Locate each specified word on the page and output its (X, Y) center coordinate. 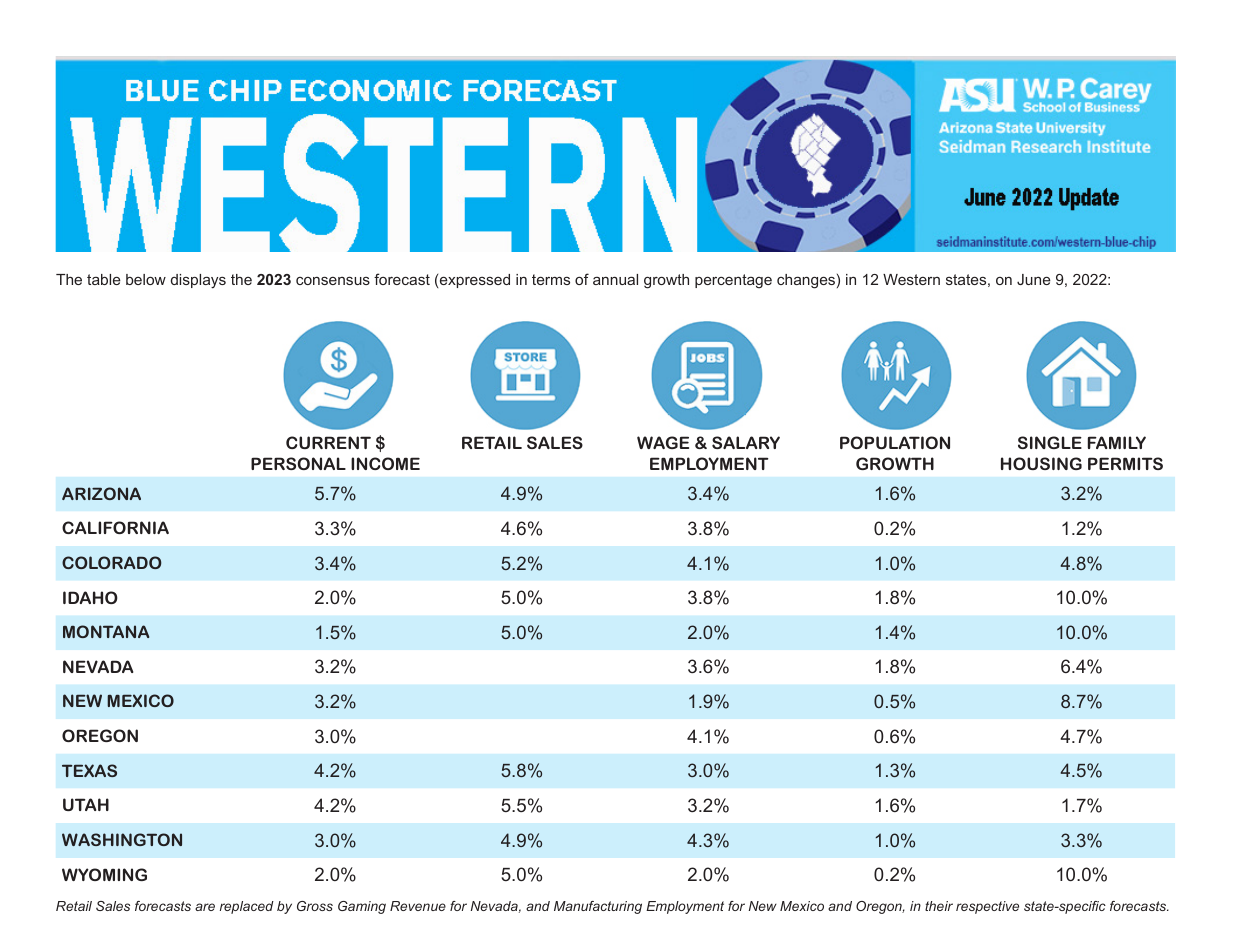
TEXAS (89, 770)
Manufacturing (598, 907)
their (939, 906)
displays (198, 281)
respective (987, 907)
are (205, 907)
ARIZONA (101, 493)
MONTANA (106, 631)
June (1034, 279)
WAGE (663, 442)
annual (615, 279)
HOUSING (1041, 463)
